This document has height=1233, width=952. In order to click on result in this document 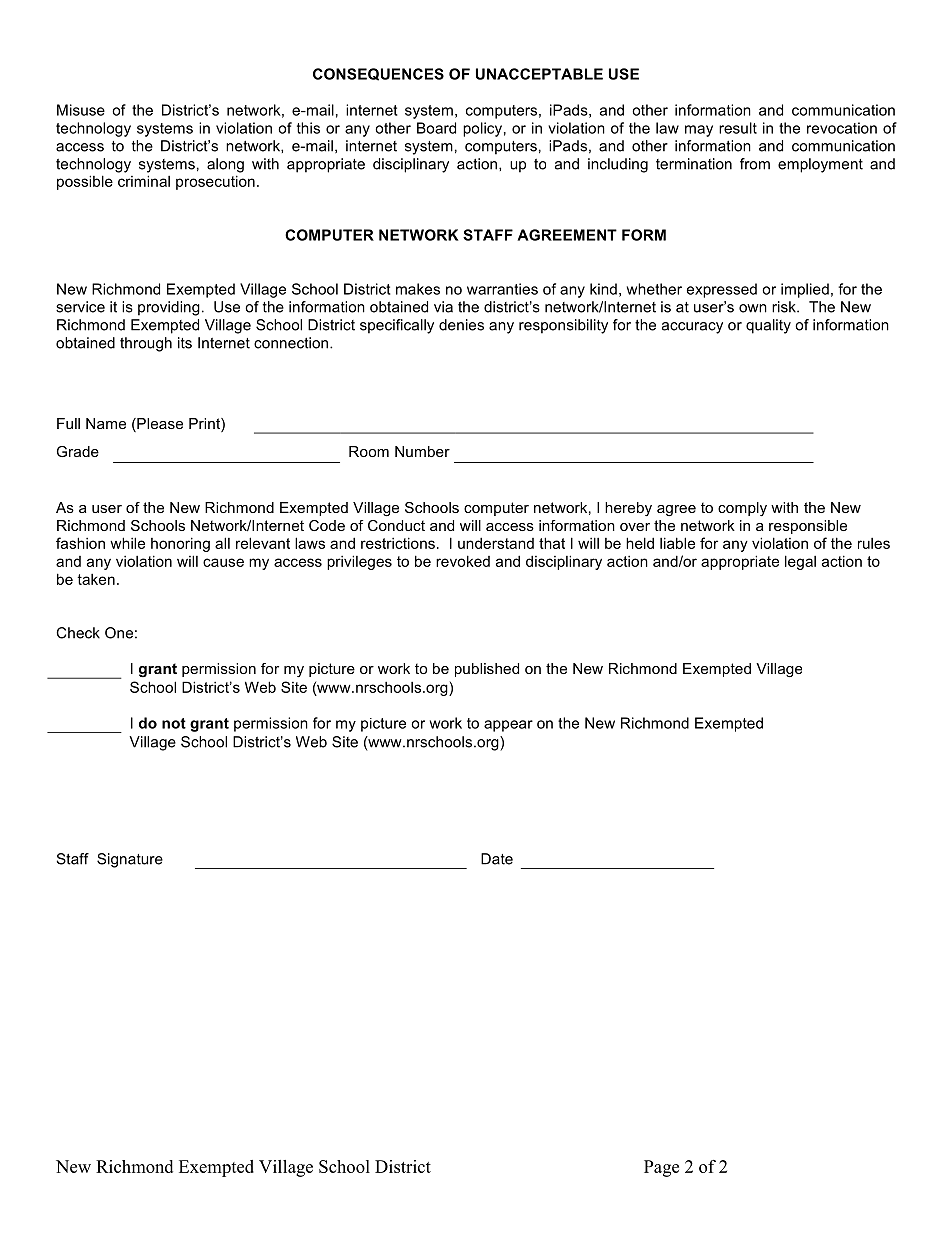, I will do `click(738, 128)`.
